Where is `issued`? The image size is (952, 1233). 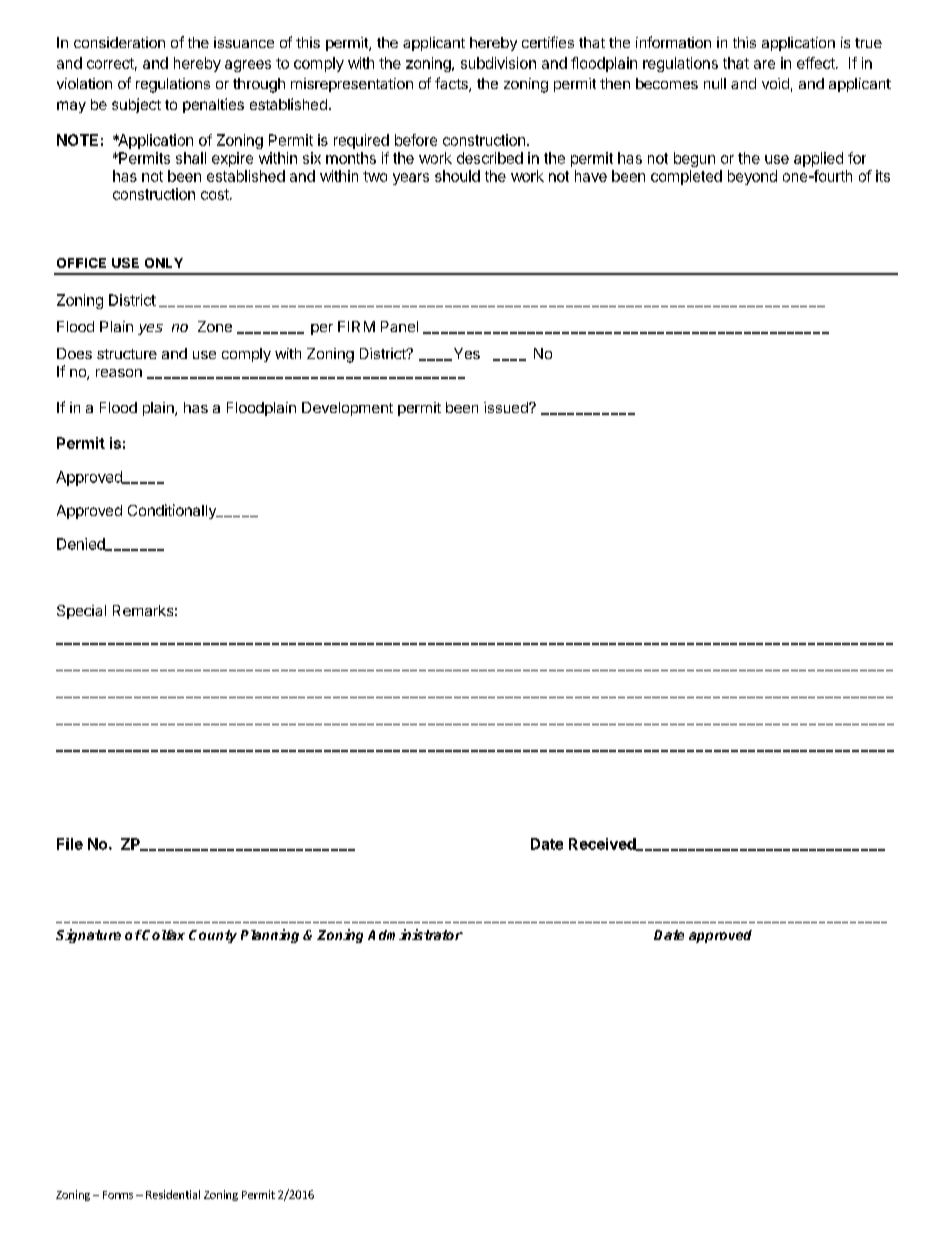 issued is located at coordinates (507, 407).
